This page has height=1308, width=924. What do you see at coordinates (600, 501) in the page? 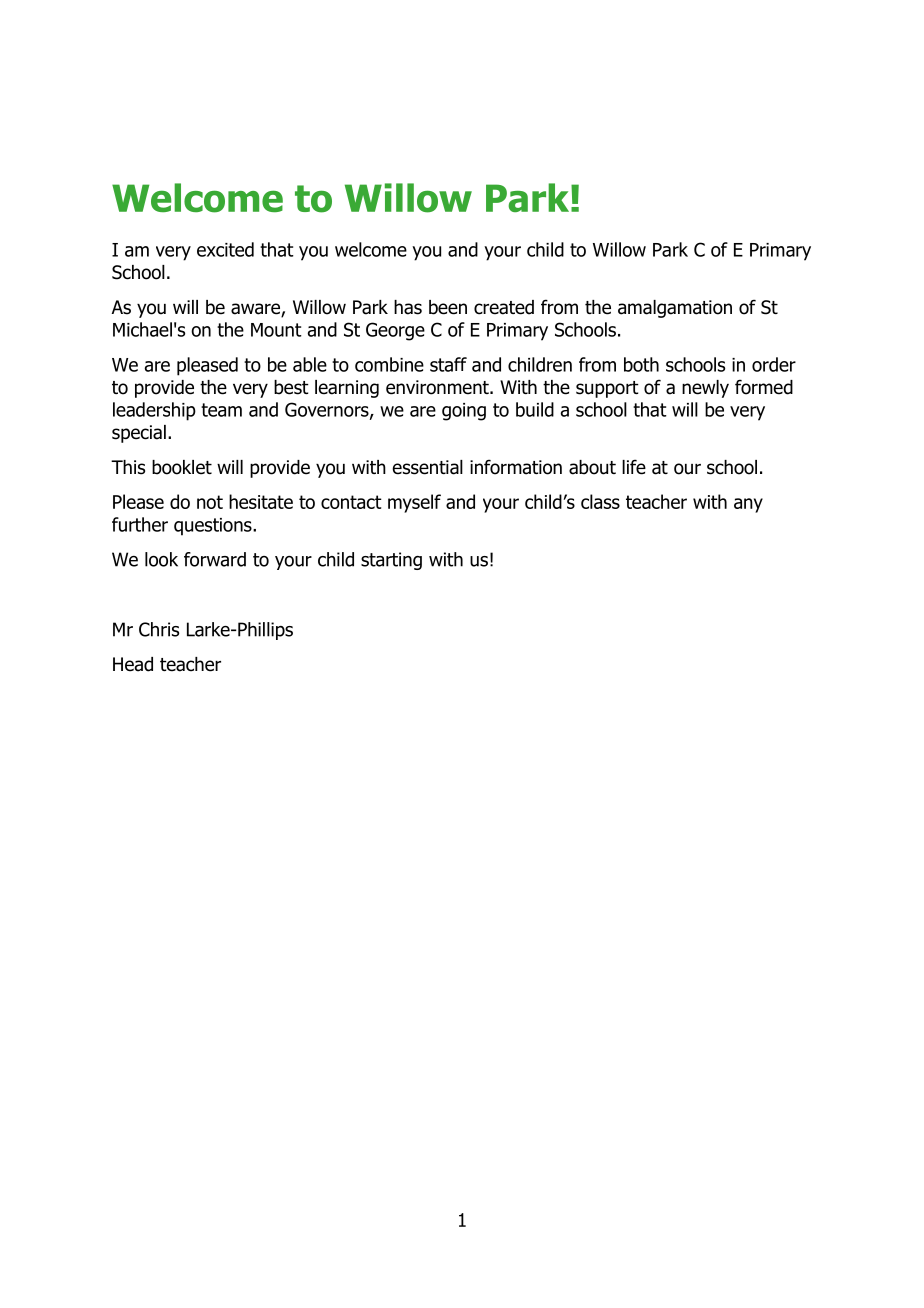
I see `class` at bounding box center [600, 501].
